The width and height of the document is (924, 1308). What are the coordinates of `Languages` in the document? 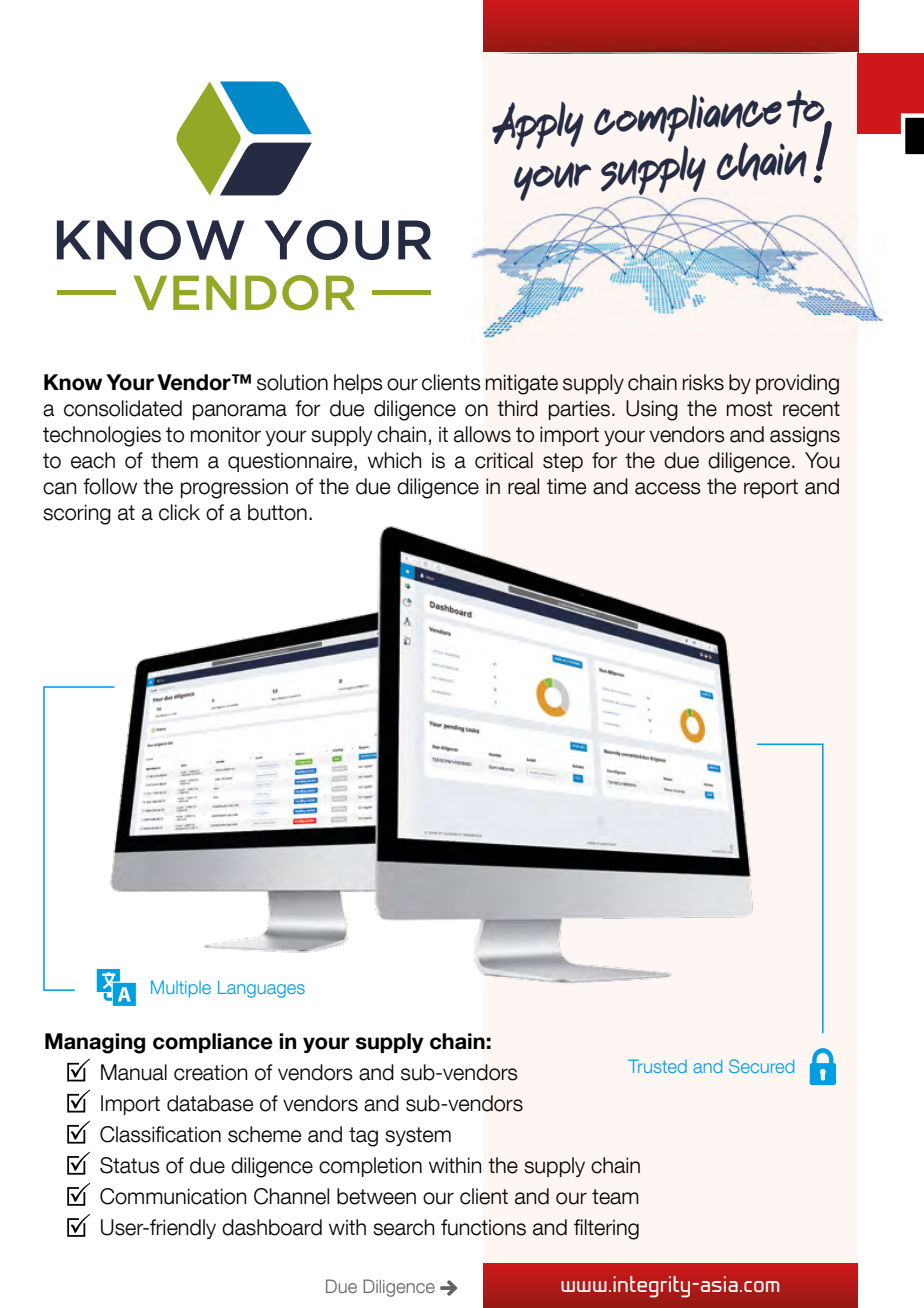 It's located at (261, 989).
